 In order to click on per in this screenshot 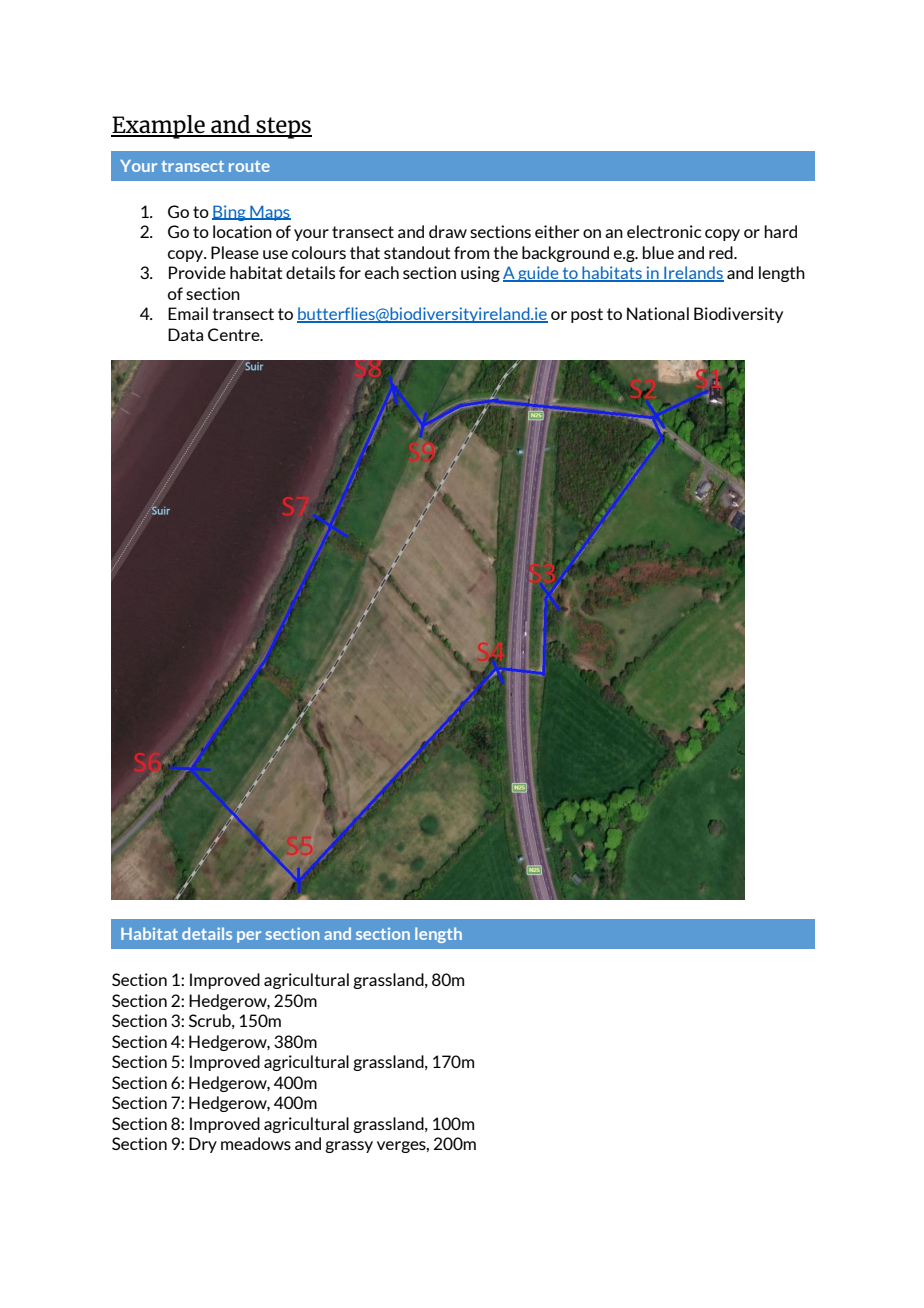, I will do `click(249, 937)`.
